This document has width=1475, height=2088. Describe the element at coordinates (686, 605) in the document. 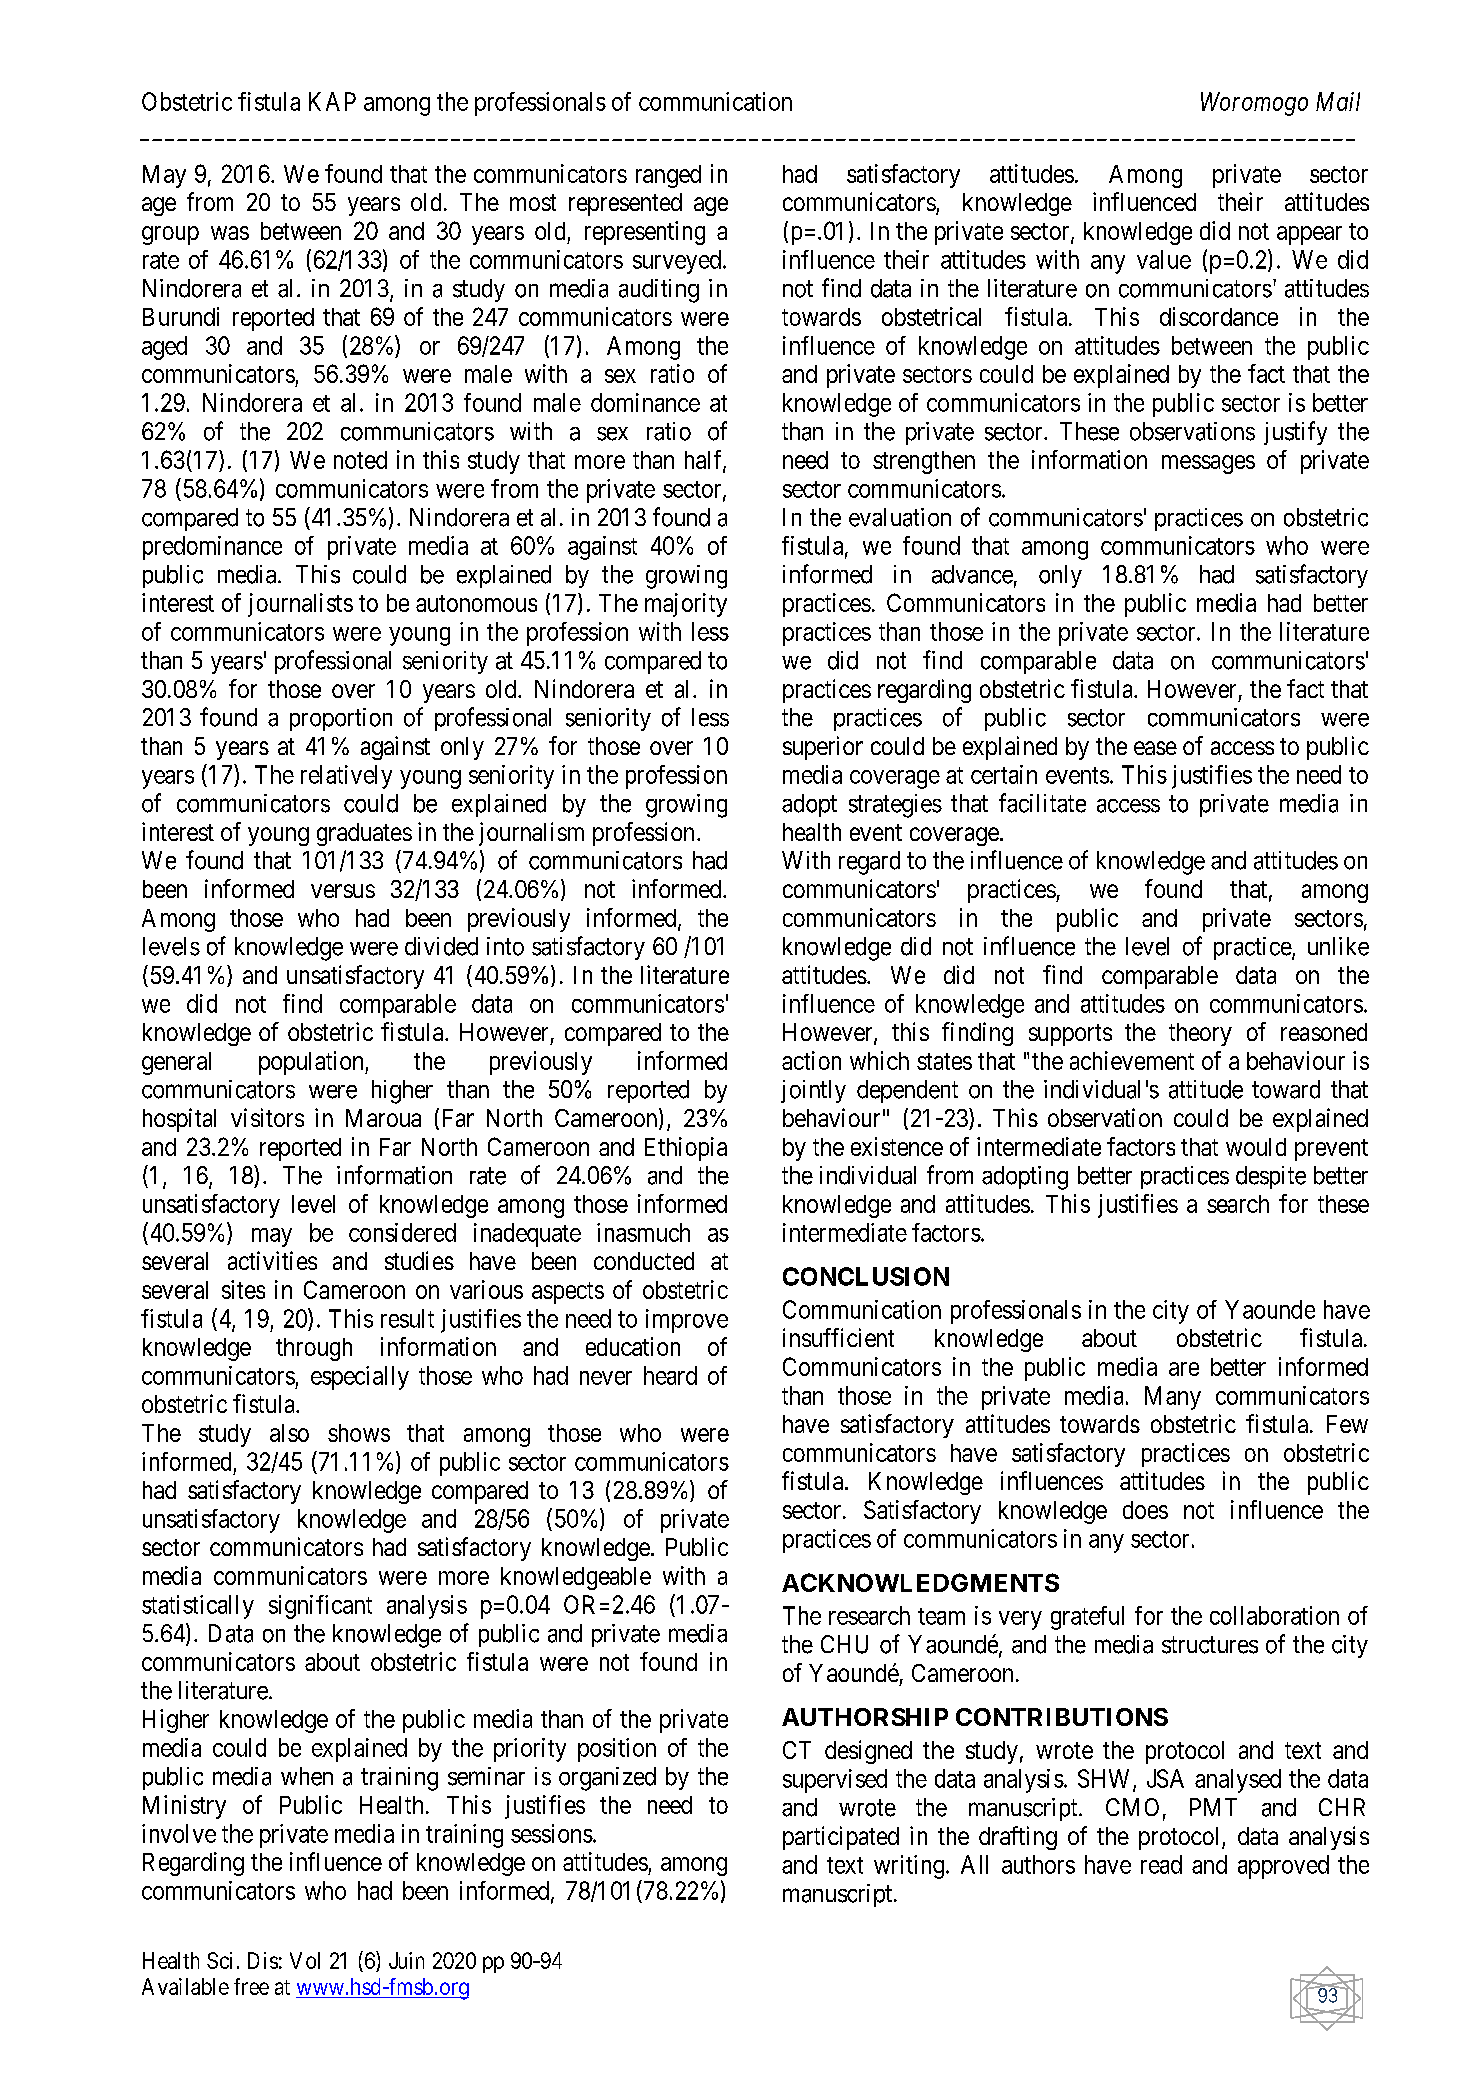

I see `majority` at that location.
